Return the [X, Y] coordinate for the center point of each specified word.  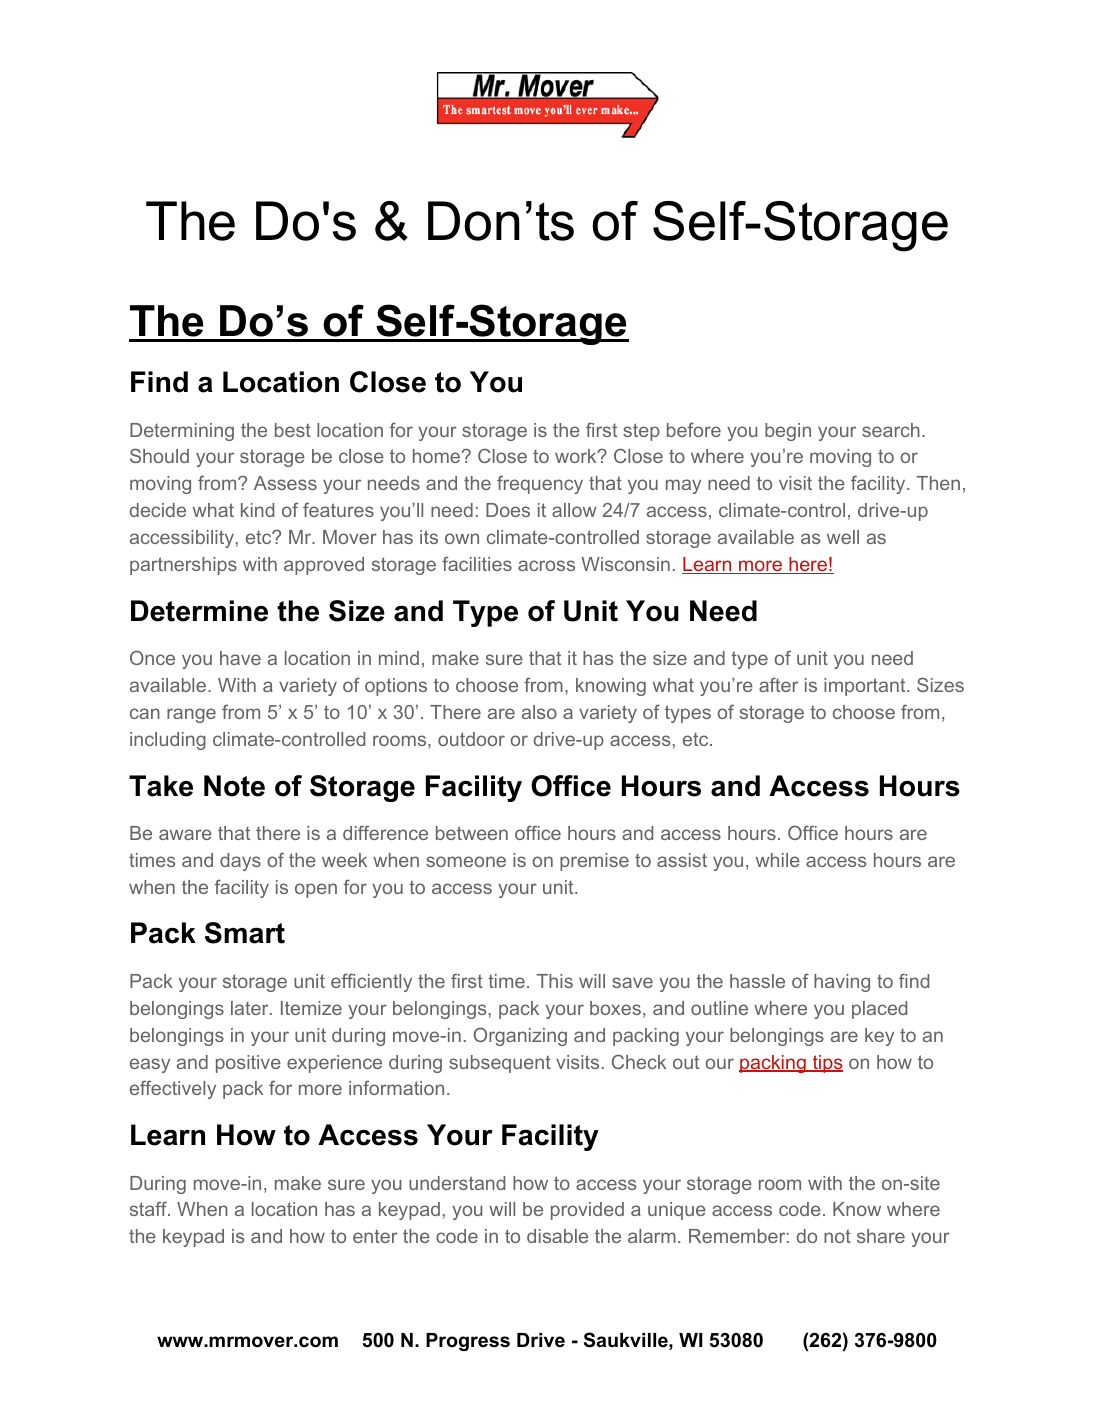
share [881, 1236]
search [891, 430]
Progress [468, 1342]
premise [594, 862]
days [240, 862]
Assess [285, 483]
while [778, 860]
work [577, 456]
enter [375, 1236]
